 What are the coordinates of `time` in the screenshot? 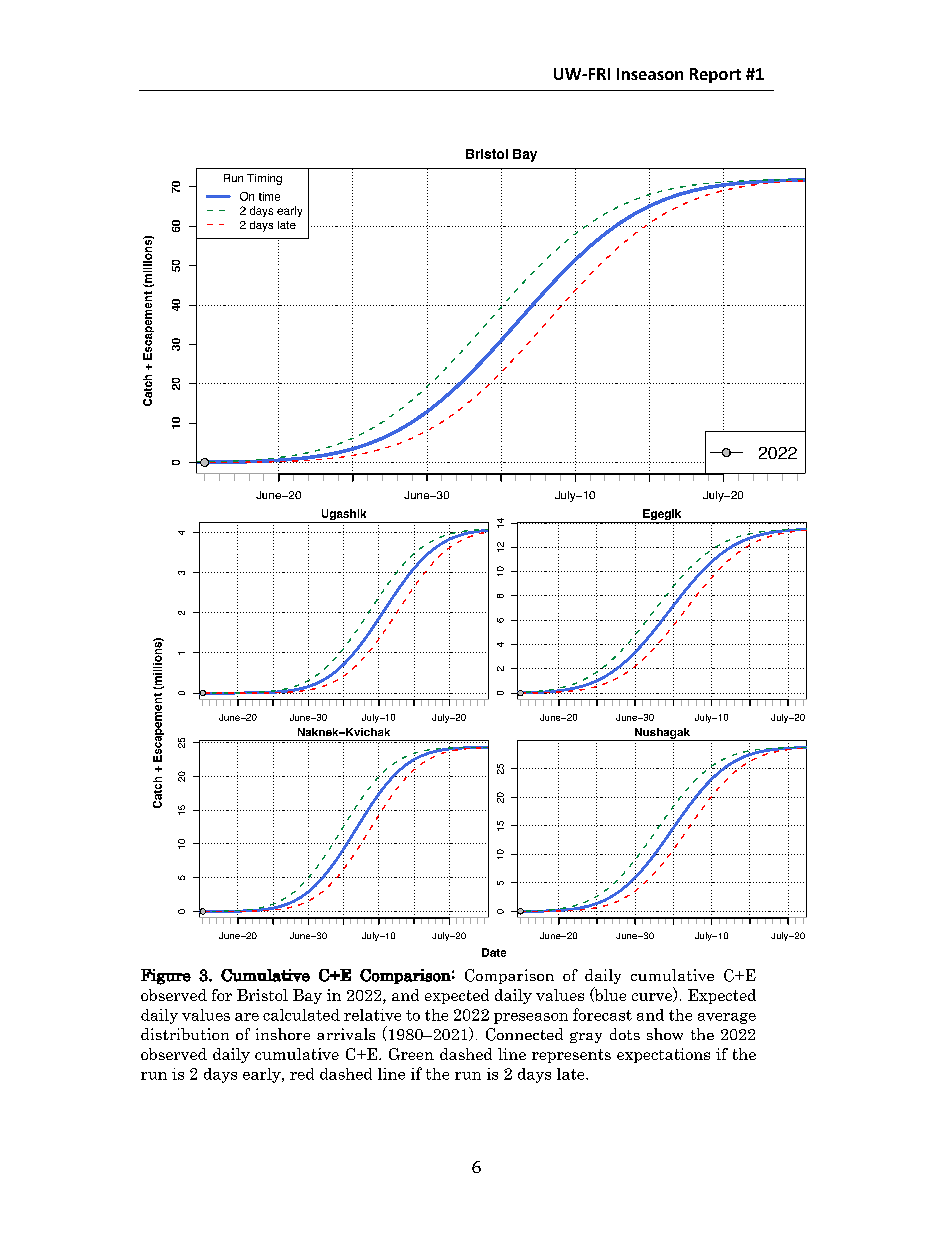 It's located at (269, 196).
